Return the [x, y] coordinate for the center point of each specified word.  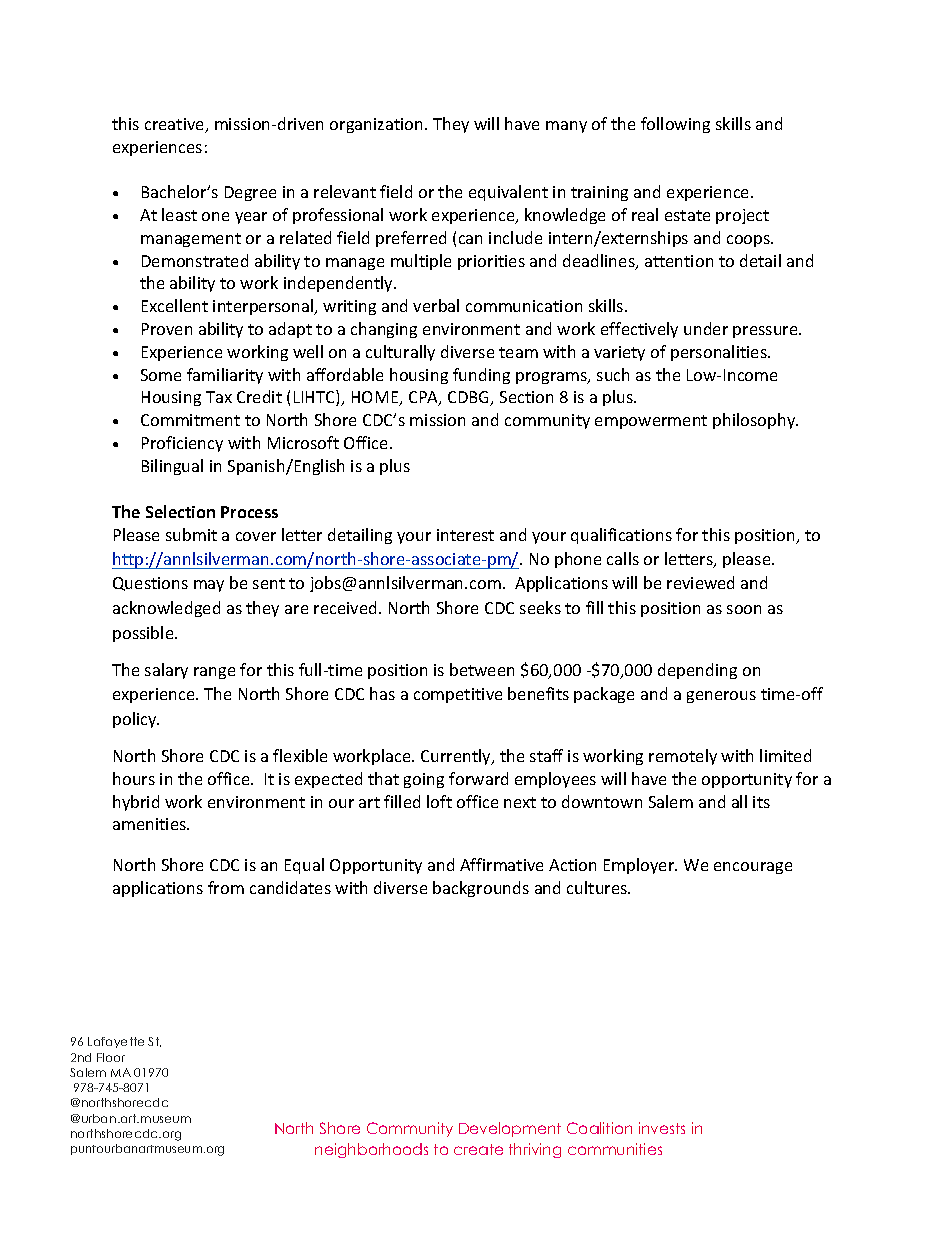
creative [176, 125]
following [675, 125]
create [478, 1149]
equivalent [508, 193]
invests [662, 1128]
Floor [111, 1057]
